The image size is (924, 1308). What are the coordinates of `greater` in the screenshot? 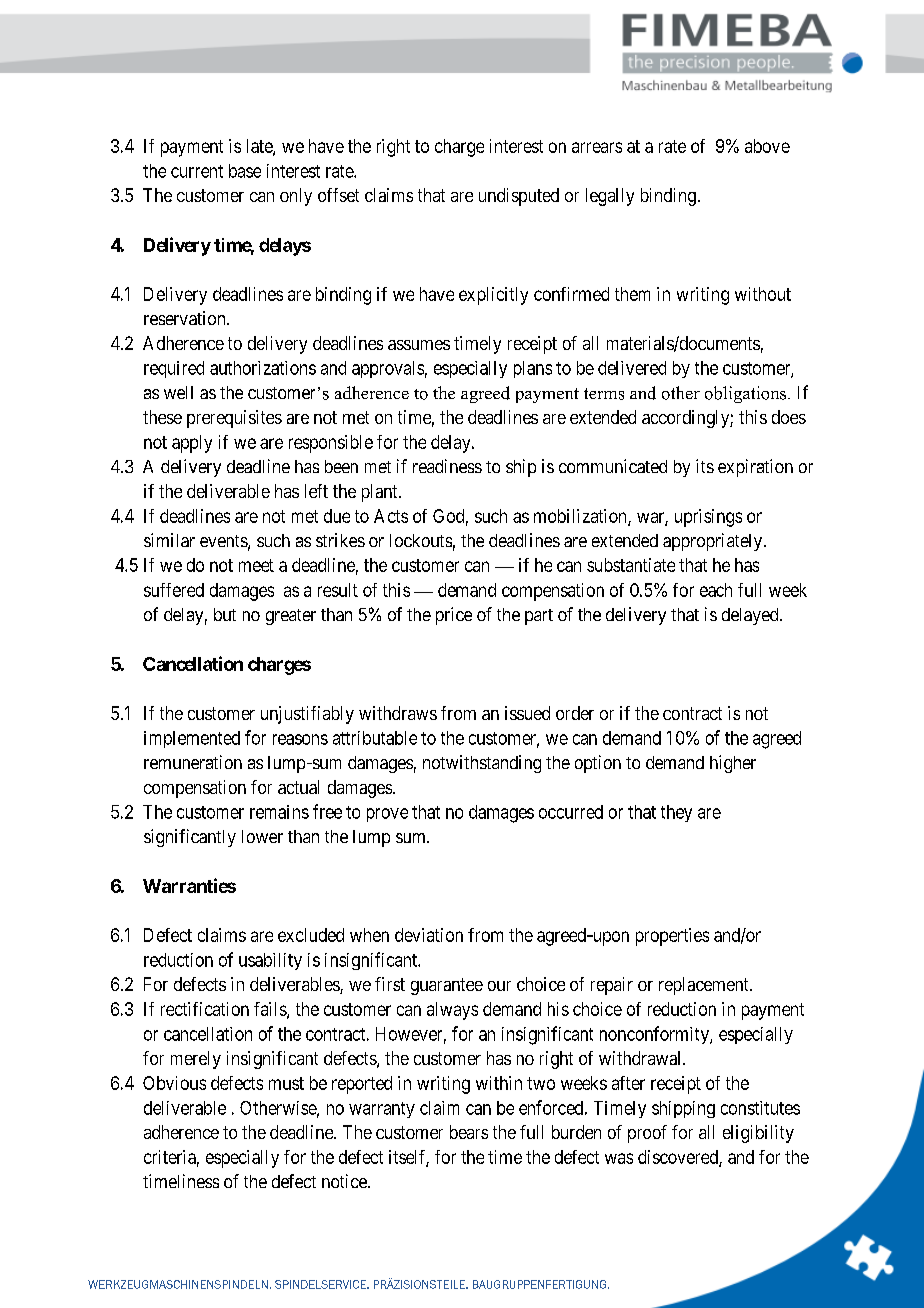 It's located at (291, 617).
